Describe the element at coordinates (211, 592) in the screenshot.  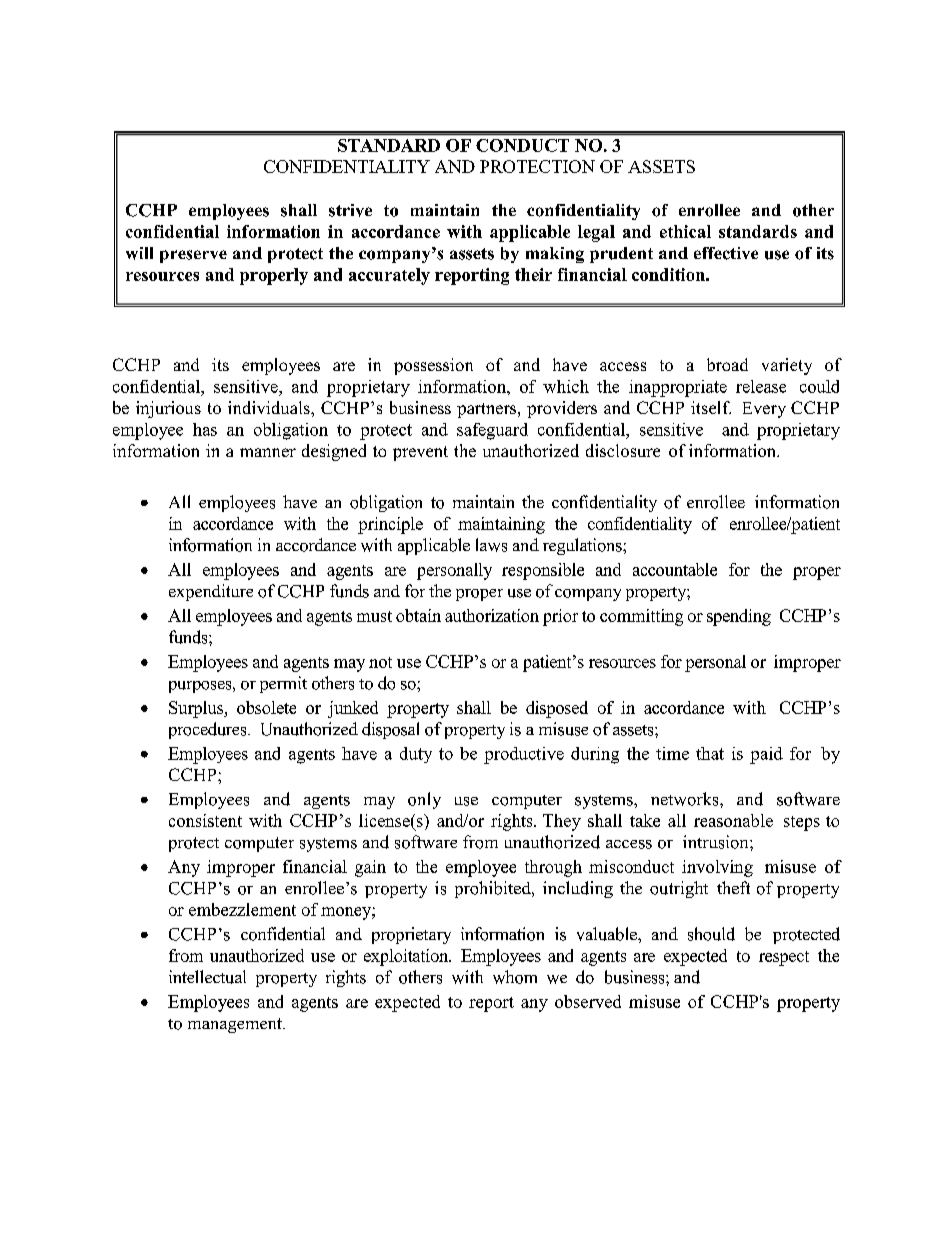
I see `expenditure` at that location.
